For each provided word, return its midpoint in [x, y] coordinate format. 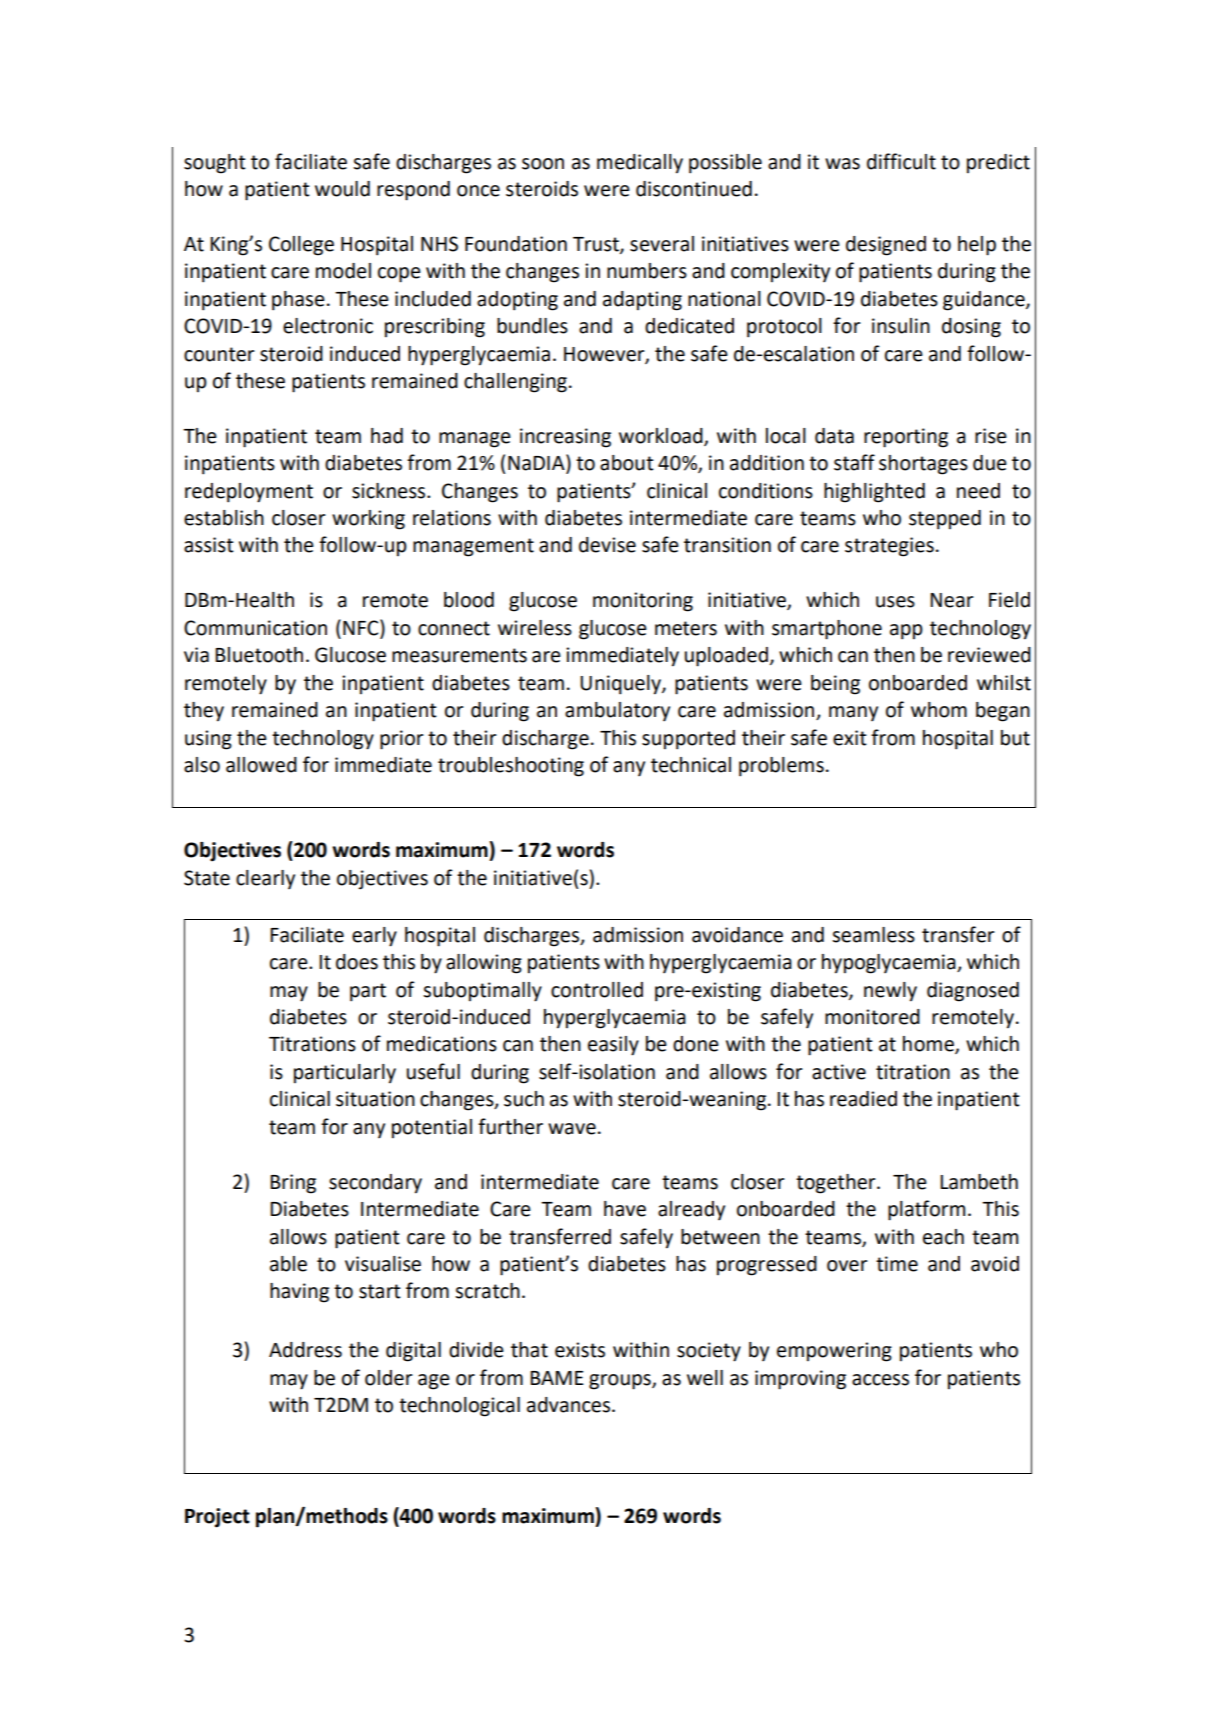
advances [570, 1405]
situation [375, 1099]
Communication [255, 628]
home [929, 1045]
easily [613, 1046]
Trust [597, 245]
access [880, 1380]
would [342, 189]
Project [217, 1518]
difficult [901, 161]
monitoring [643, 602]
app [906, 632]
